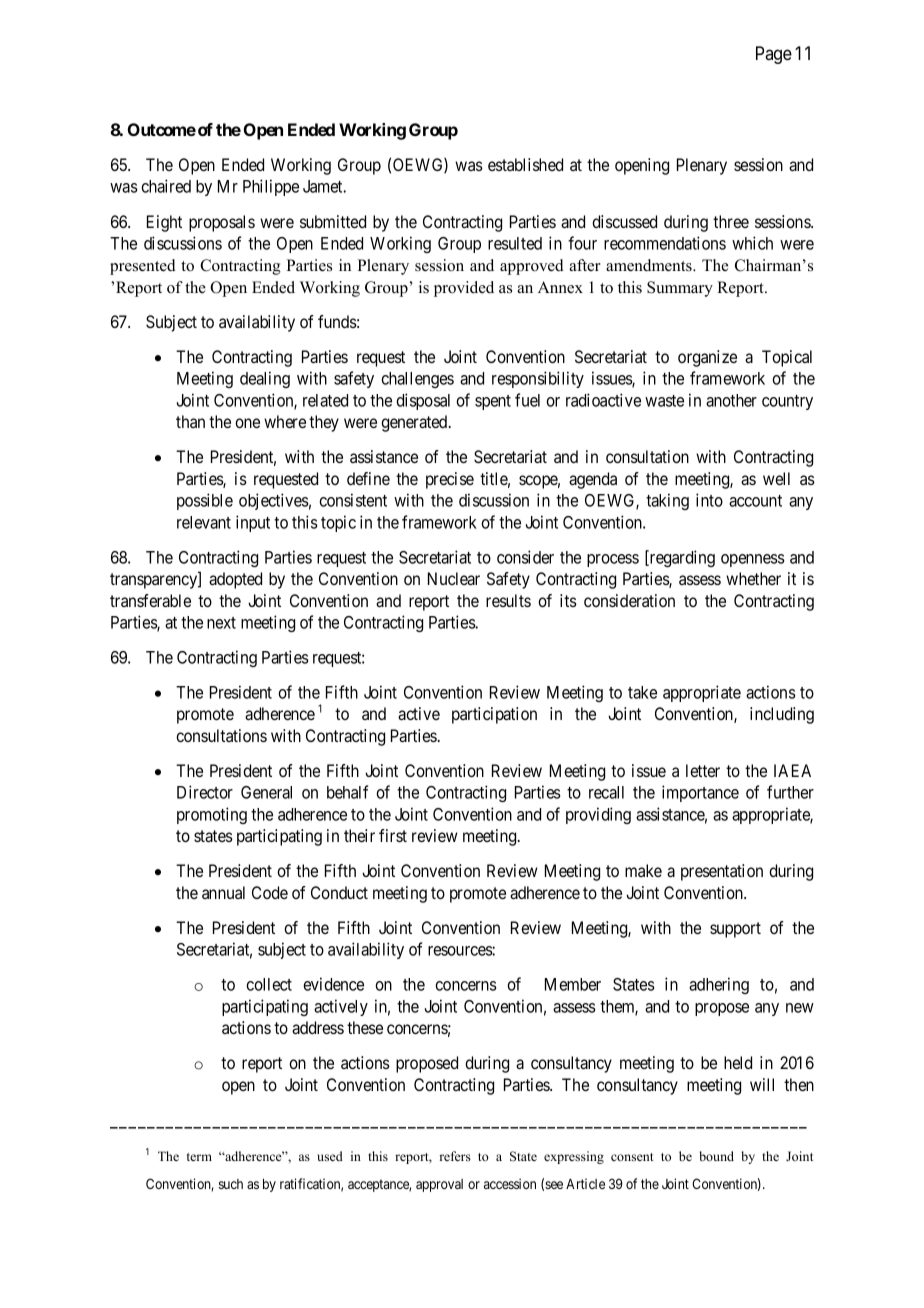  What do you see at coordinates (493, 402) in the screenshot?
I see `spent` at bounding box center [493, 402].
